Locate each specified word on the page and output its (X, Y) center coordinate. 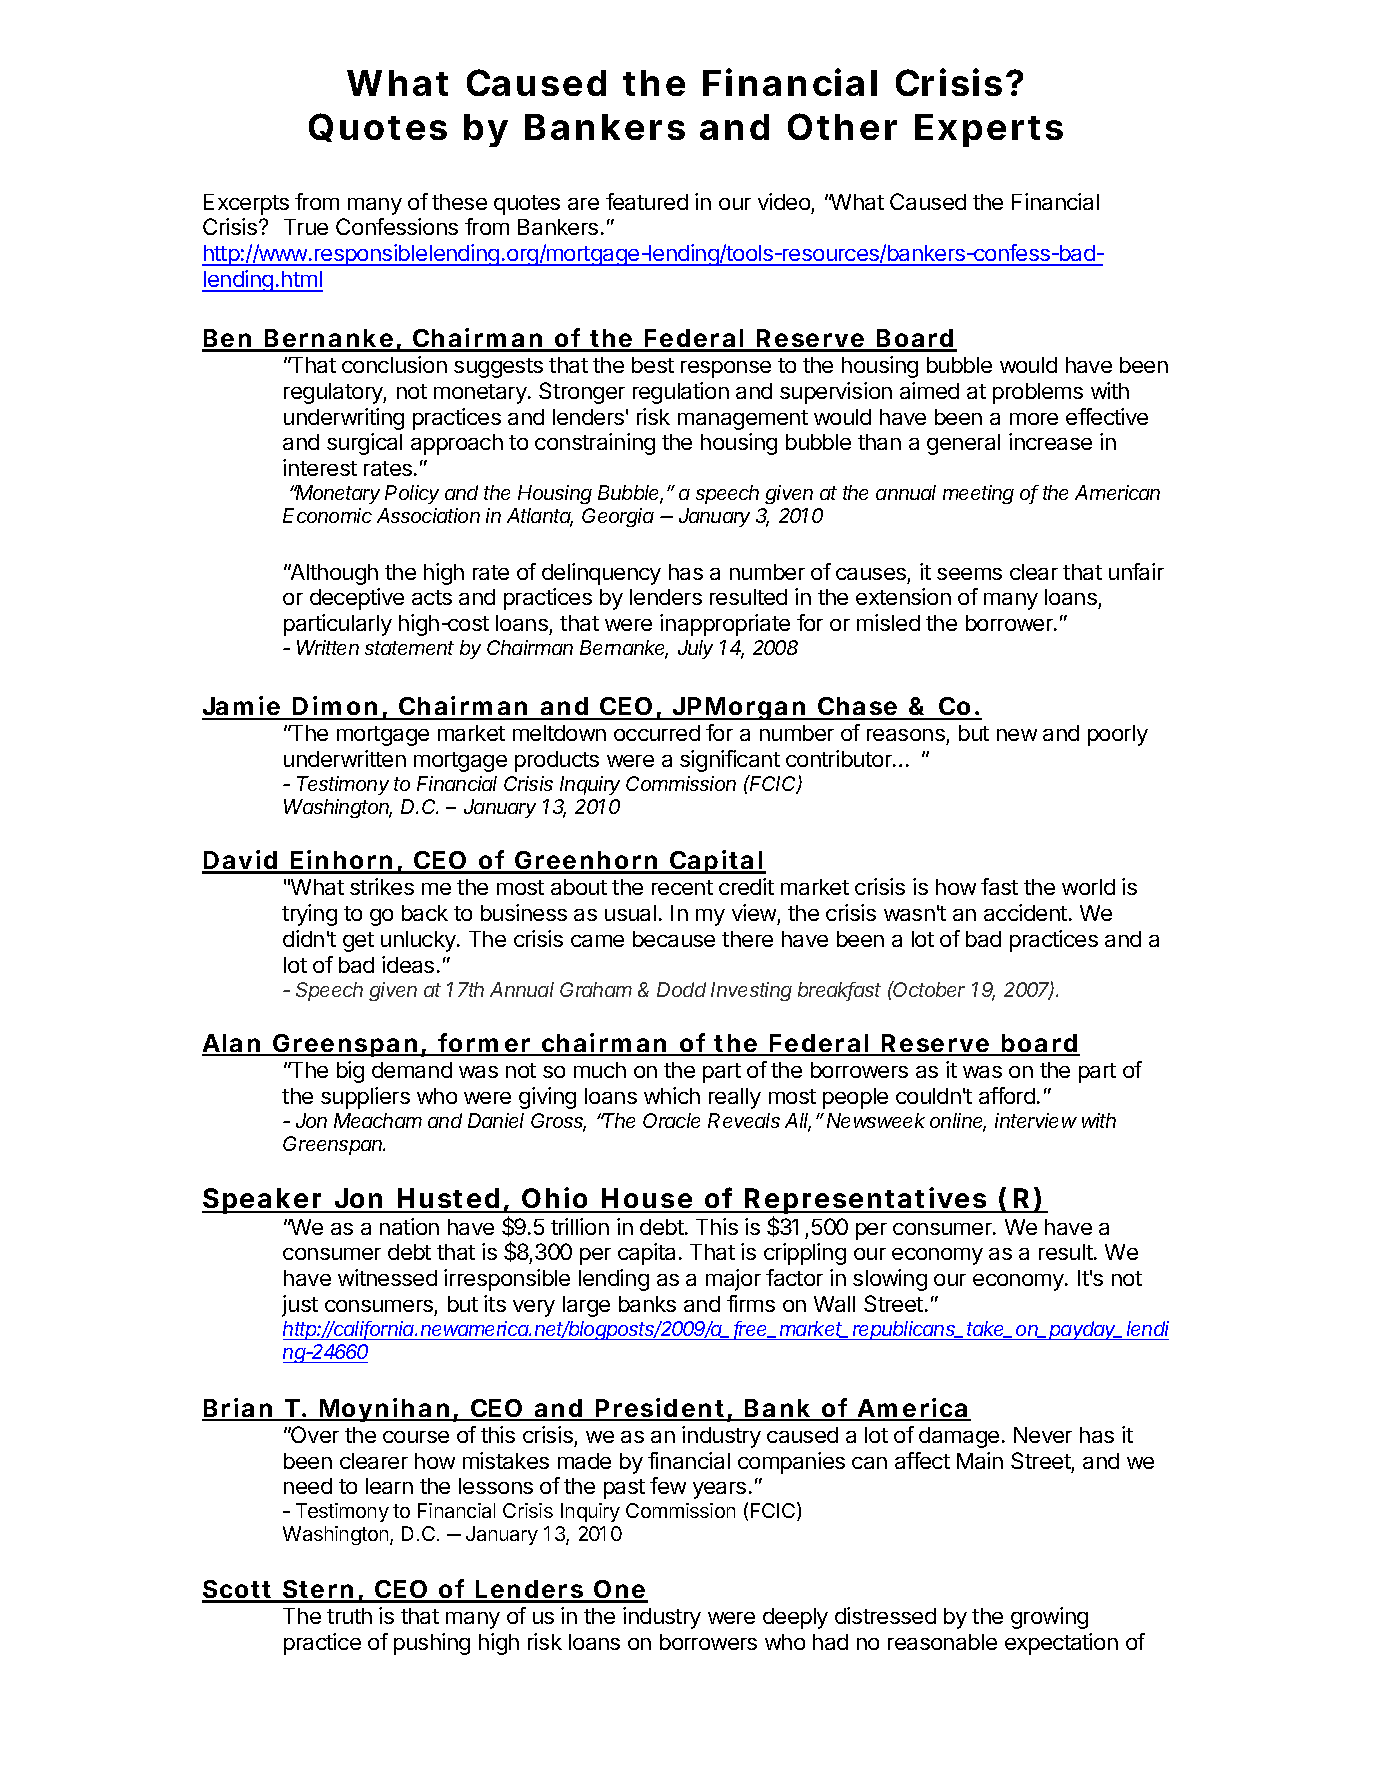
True (306, 227)
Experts (989, 130)
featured (647, 201)
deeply (795, 1618)
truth (349, 1616)
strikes (382, 886)
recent (682, 887)
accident (1025, 912)
